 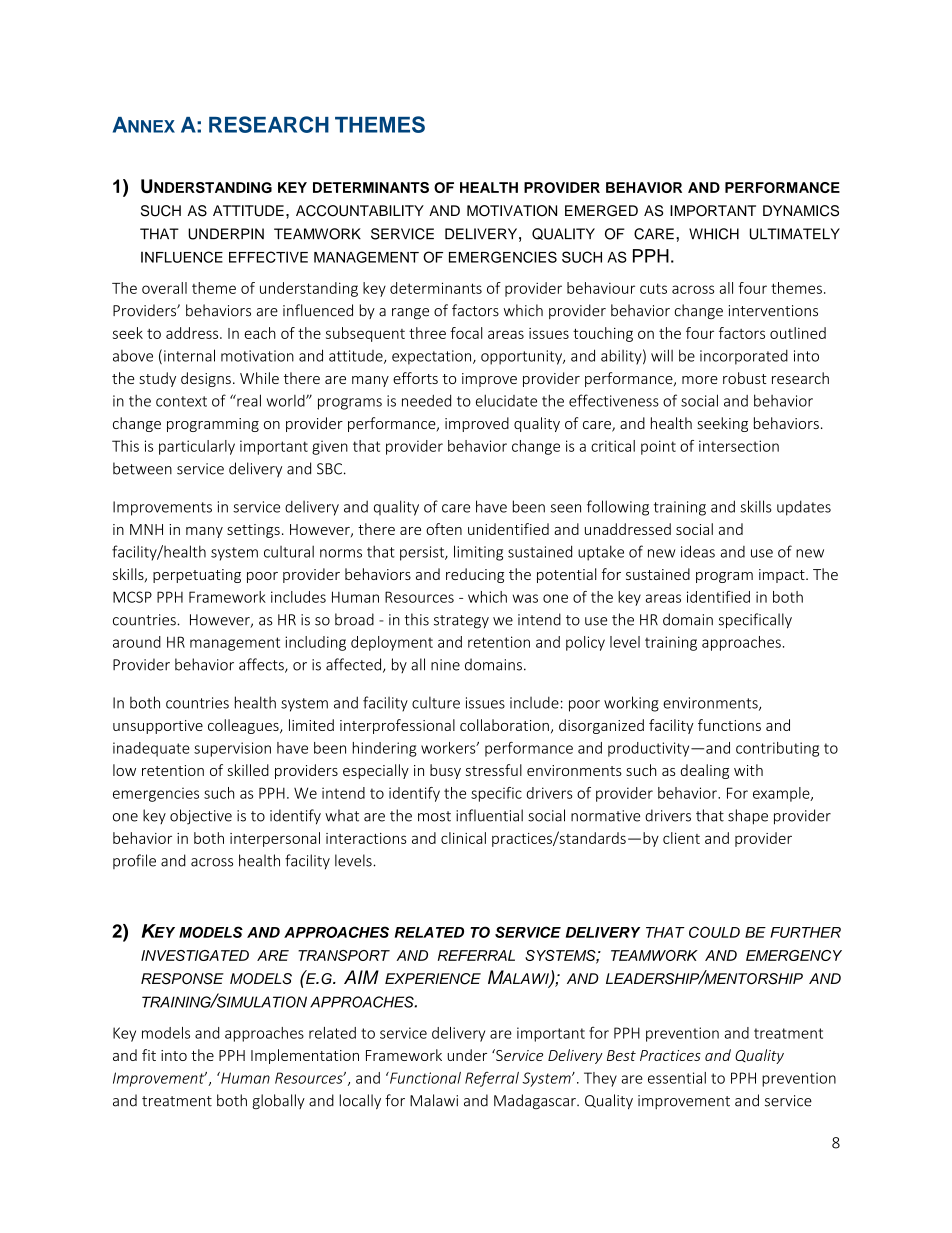 What do you see at coordinates (164, 288) in the screenshot?
I see `overall` at bounding box center [164, 288].
